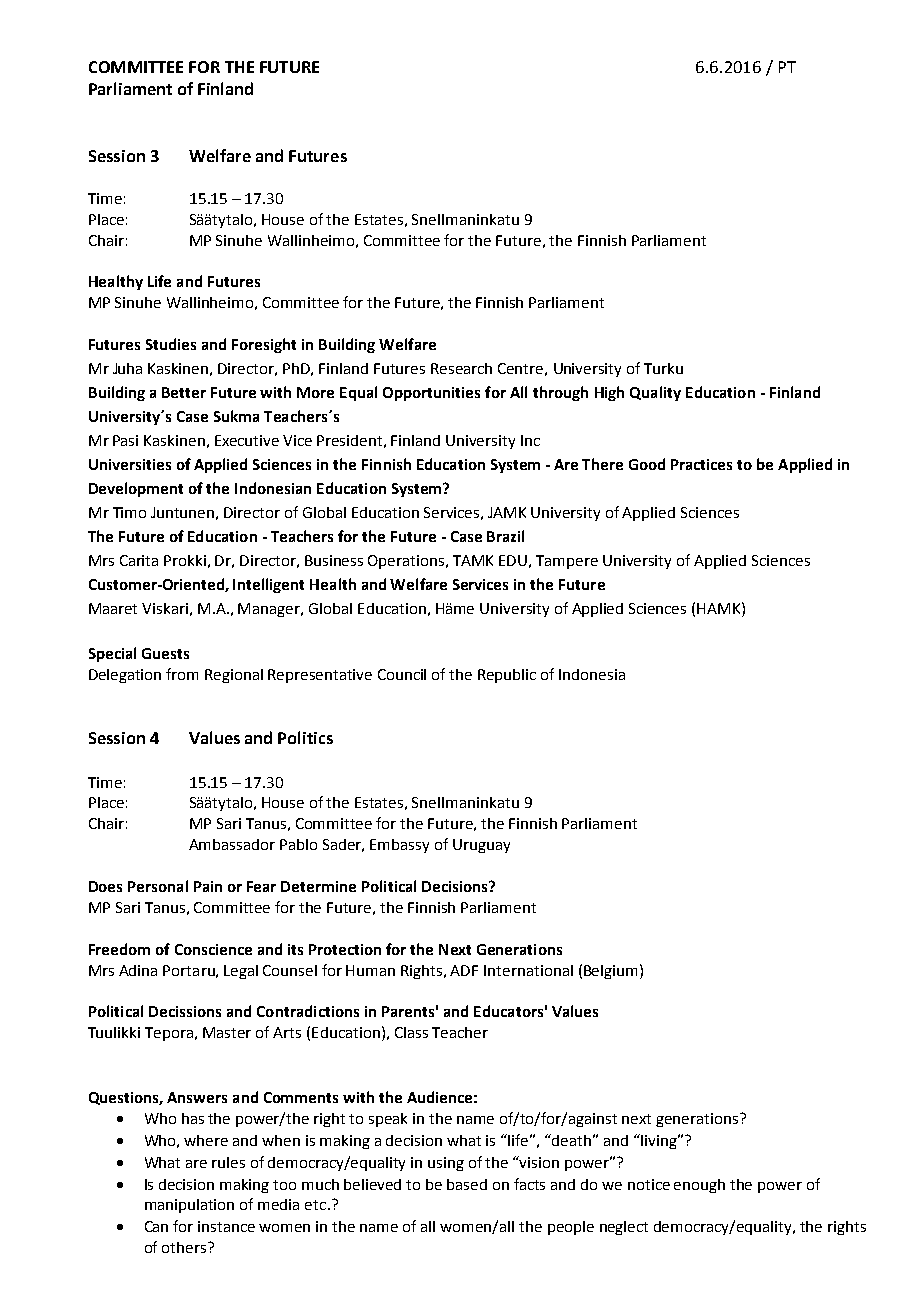  What do you see at coordinates (431, 394) in the screenshot?
I see `Opportunities` at bounding box center [431, 394].
